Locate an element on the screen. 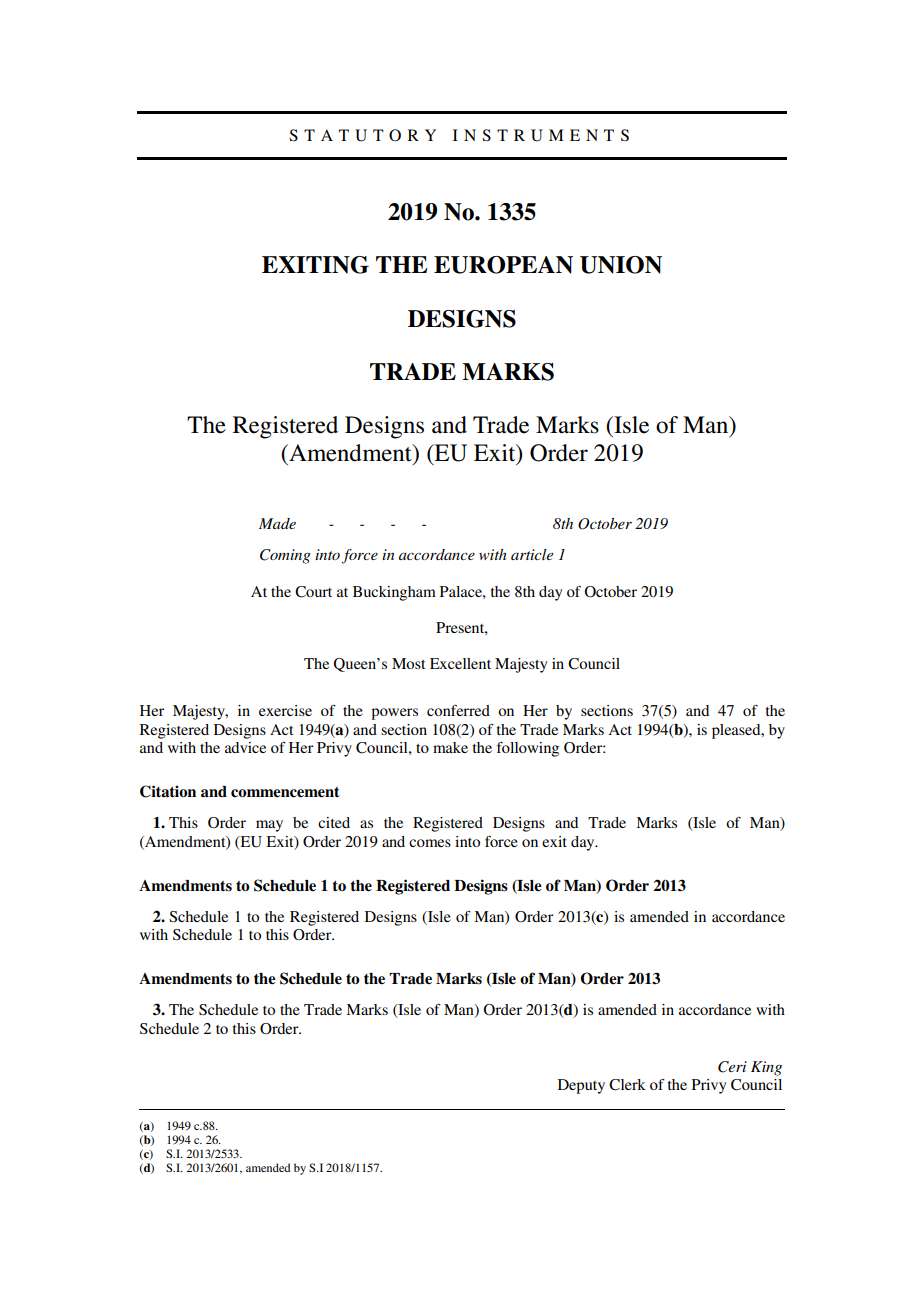  Coming is located at coordinates (285, 556).
